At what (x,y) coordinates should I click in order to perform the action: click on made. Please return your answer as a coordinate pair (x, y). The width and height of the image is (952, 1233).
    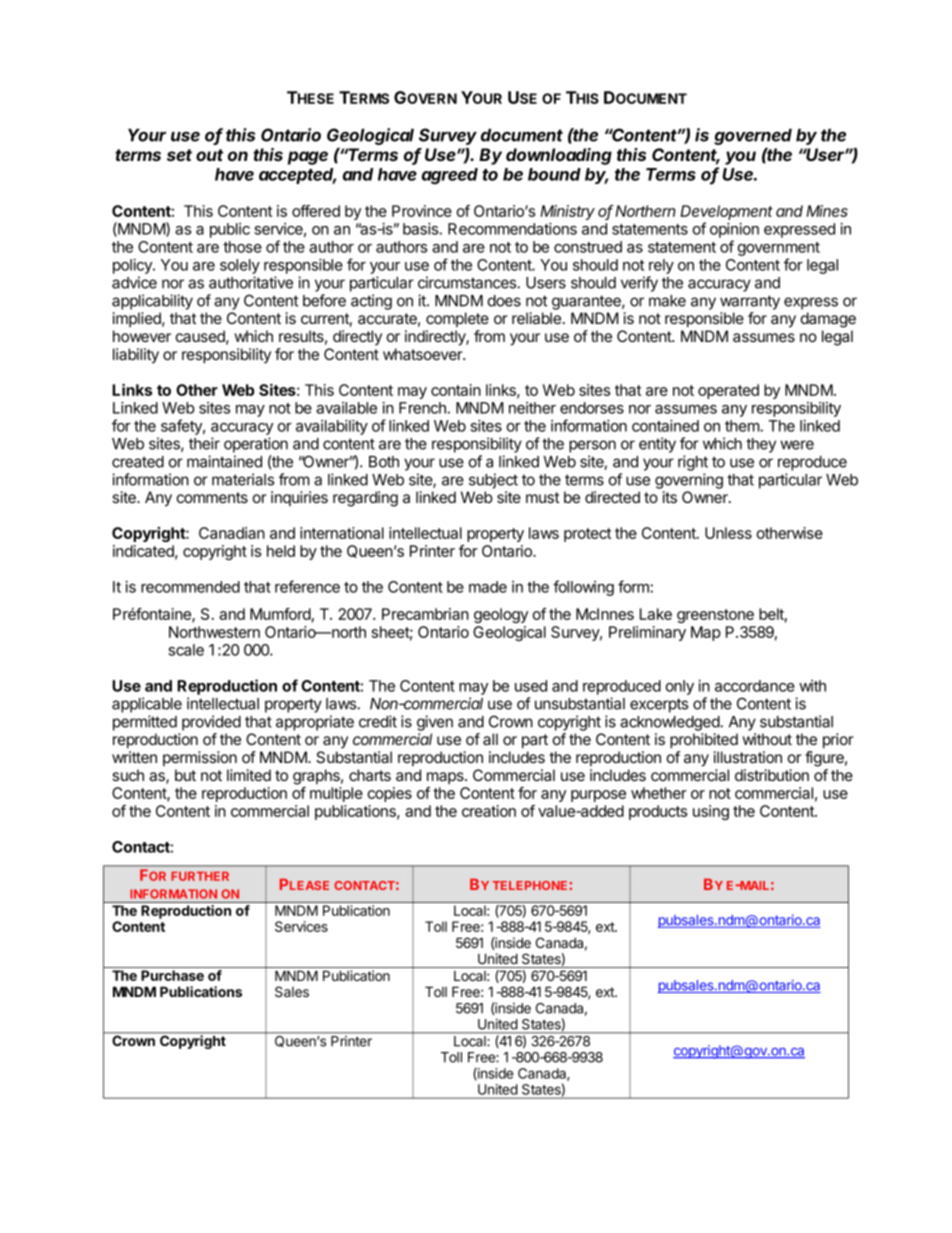
    Looking at the image, I should click on (488, 587).
